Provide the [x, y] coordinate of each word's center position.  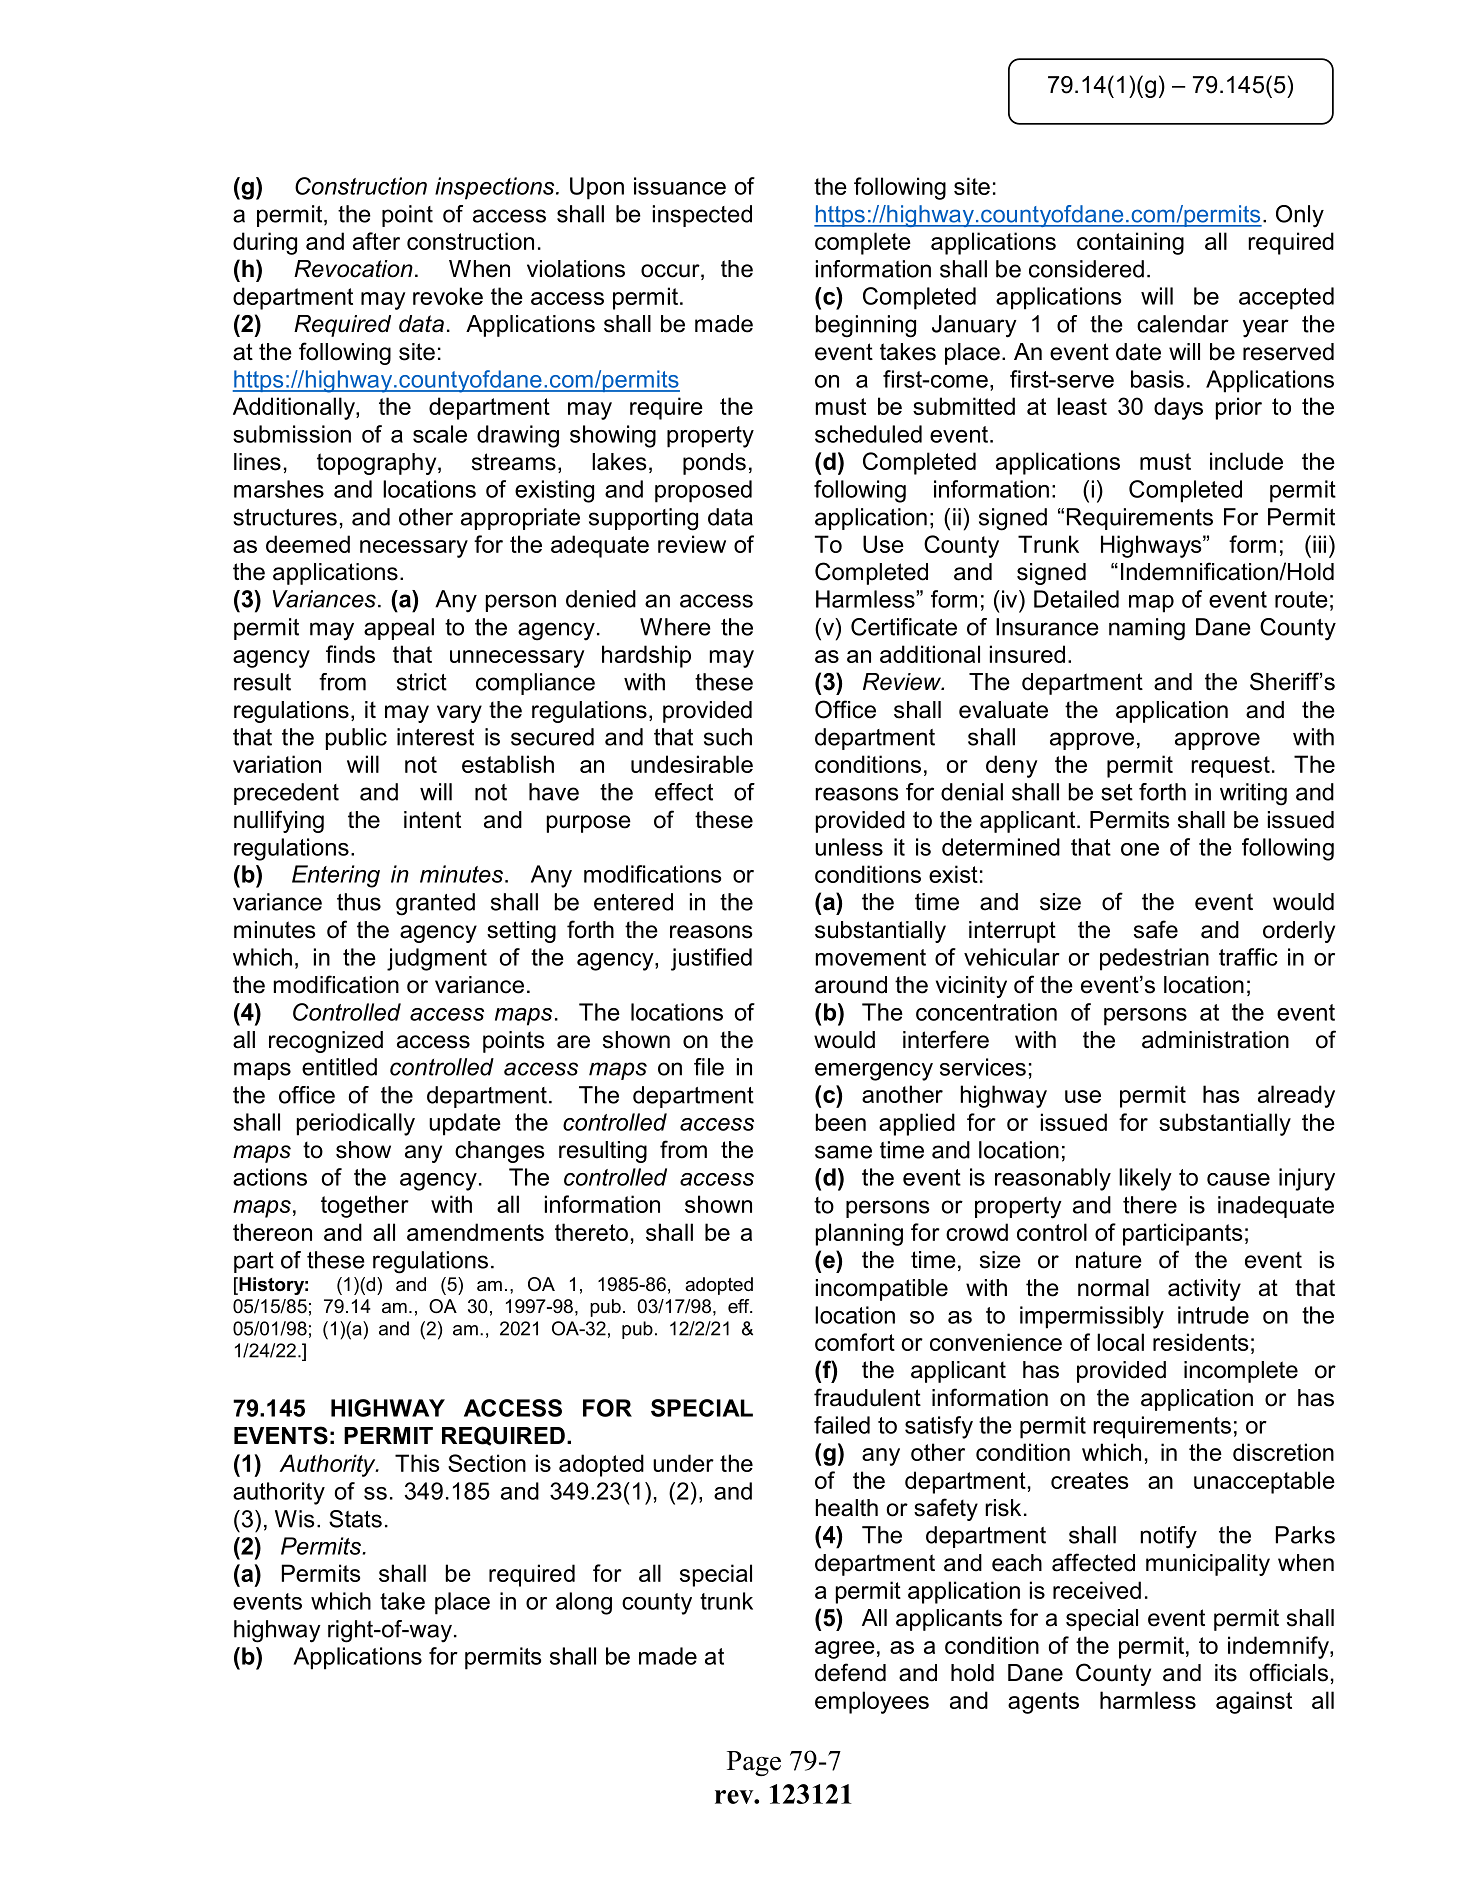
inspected [702, 216]
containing [1130, 243]
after [376, 241]
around [851, 985]
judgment [437, 959]
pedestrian [1154, 959]
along [584, 1603]
